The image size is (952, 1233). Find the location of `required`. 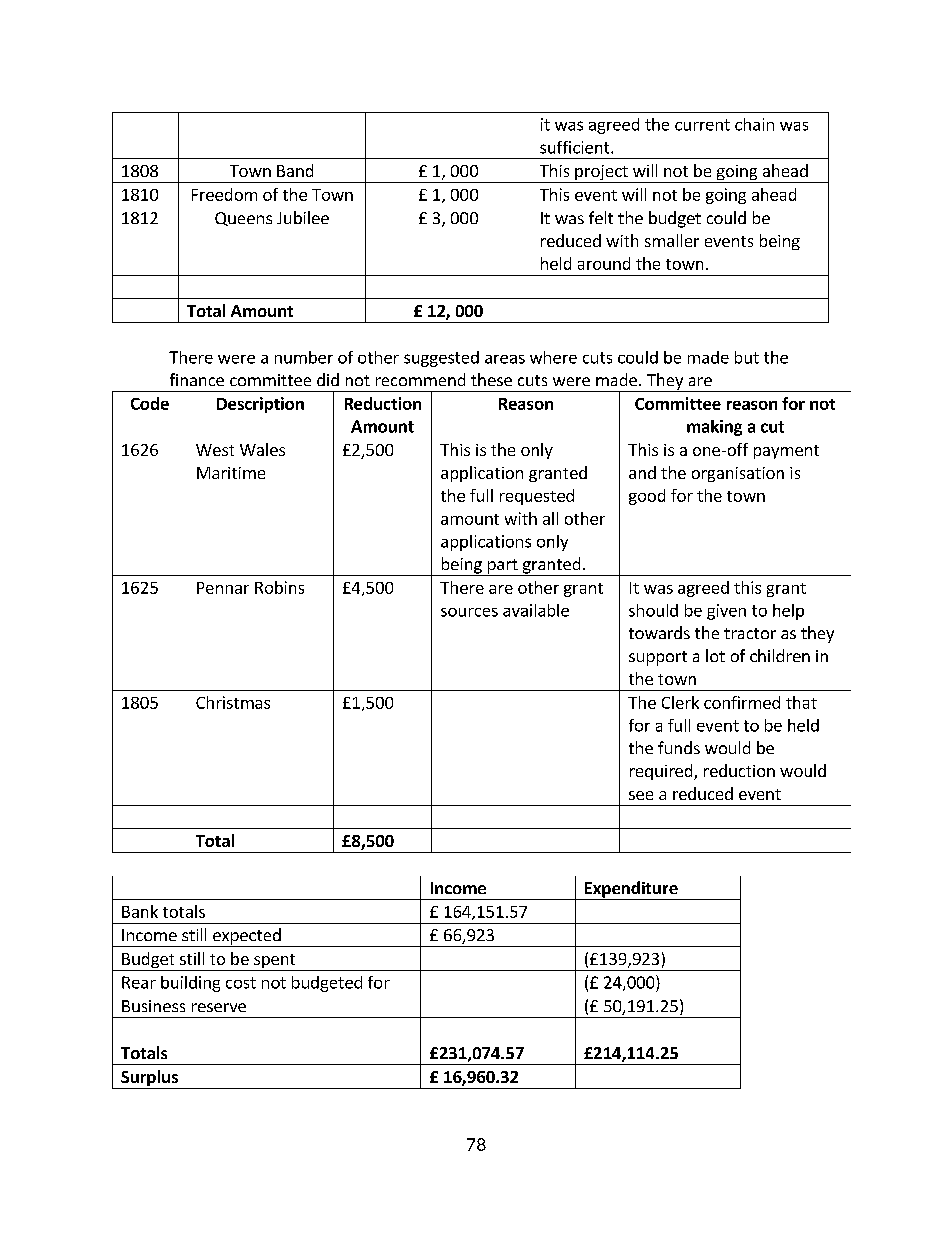

required is located at coordinates (662, 772).
